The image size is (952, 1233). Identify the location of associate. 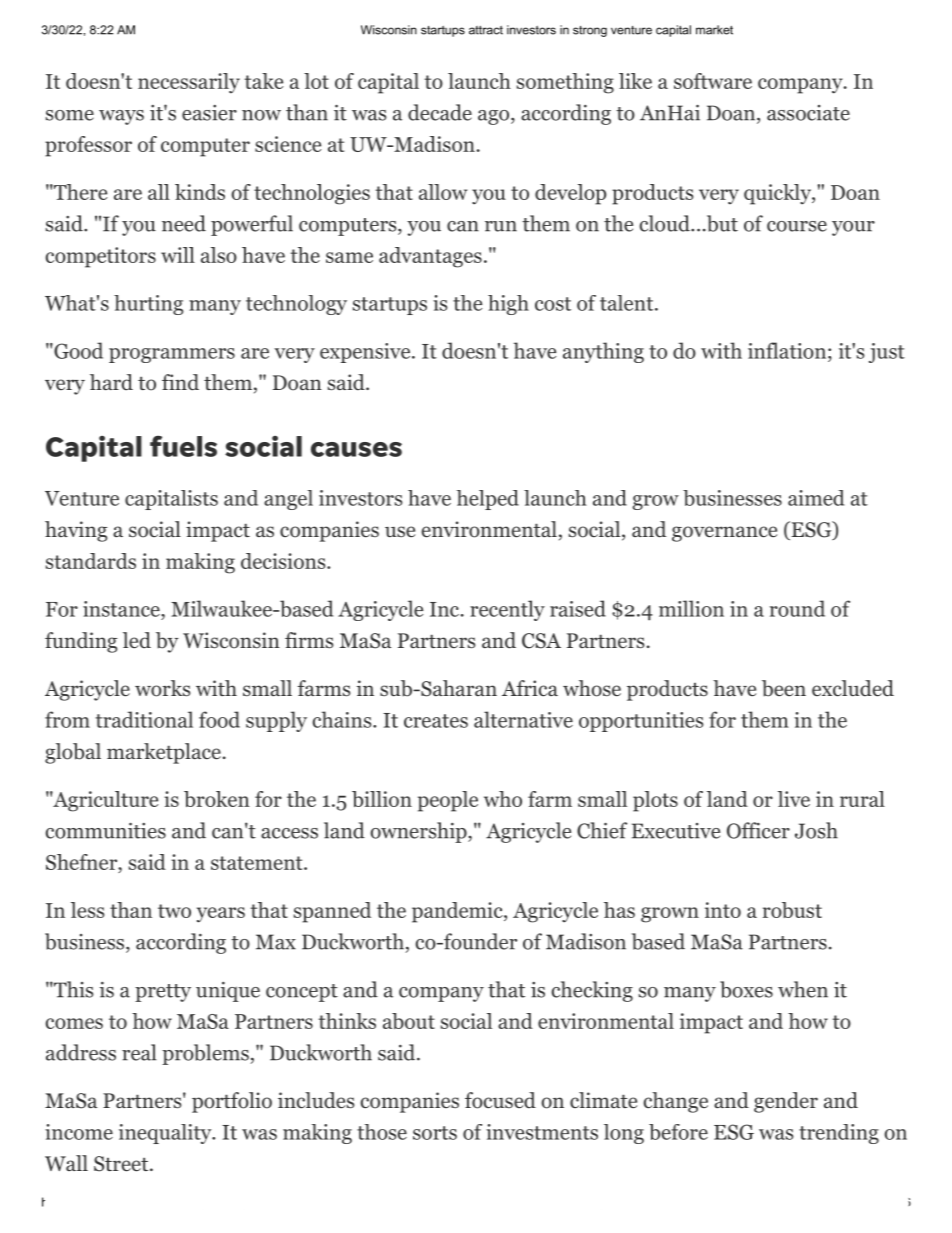
(808, 113).
